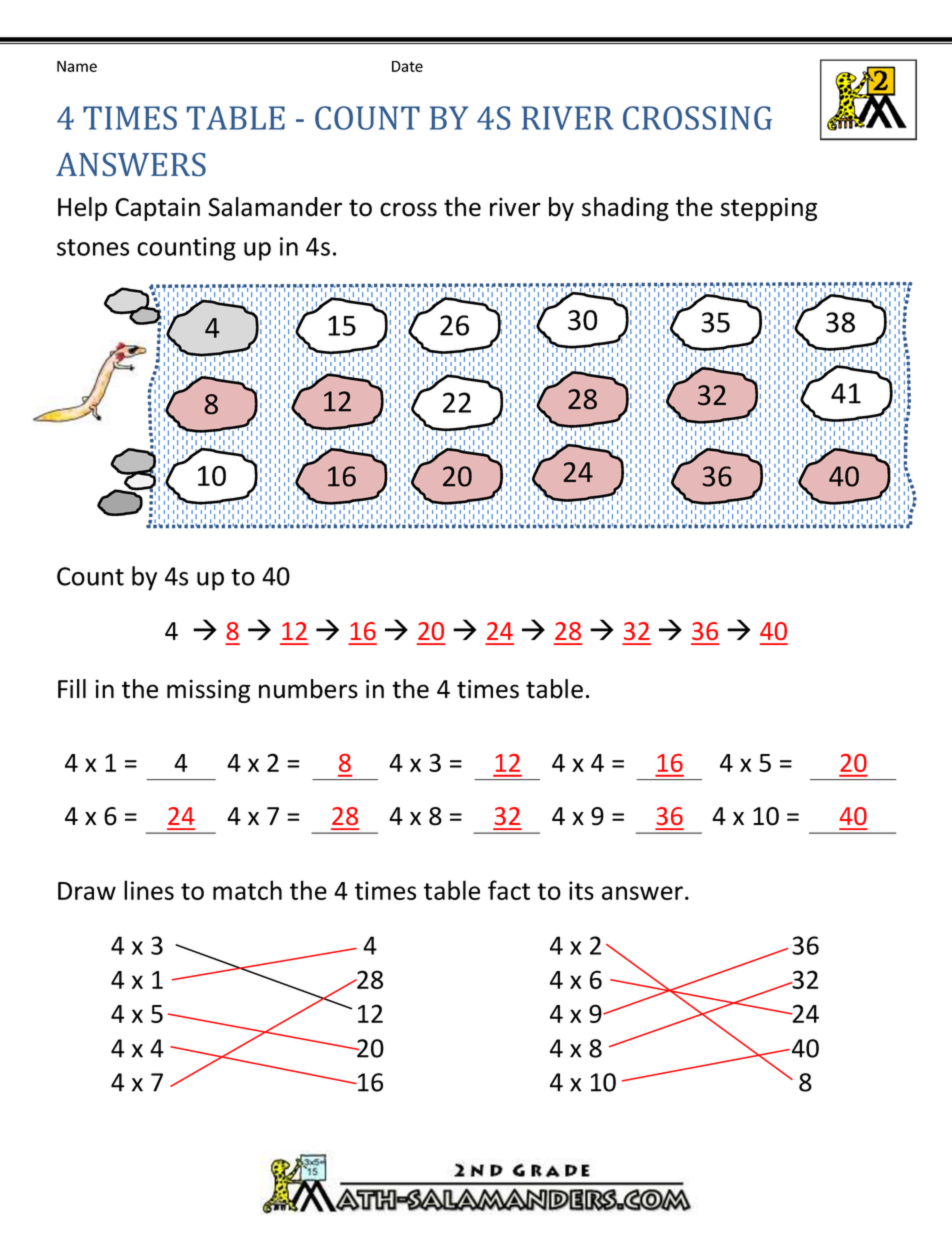 The image size is (952, 1233). Describe the element at coordinates (149, 890) in the screenshot. I see `lines` at that location.
